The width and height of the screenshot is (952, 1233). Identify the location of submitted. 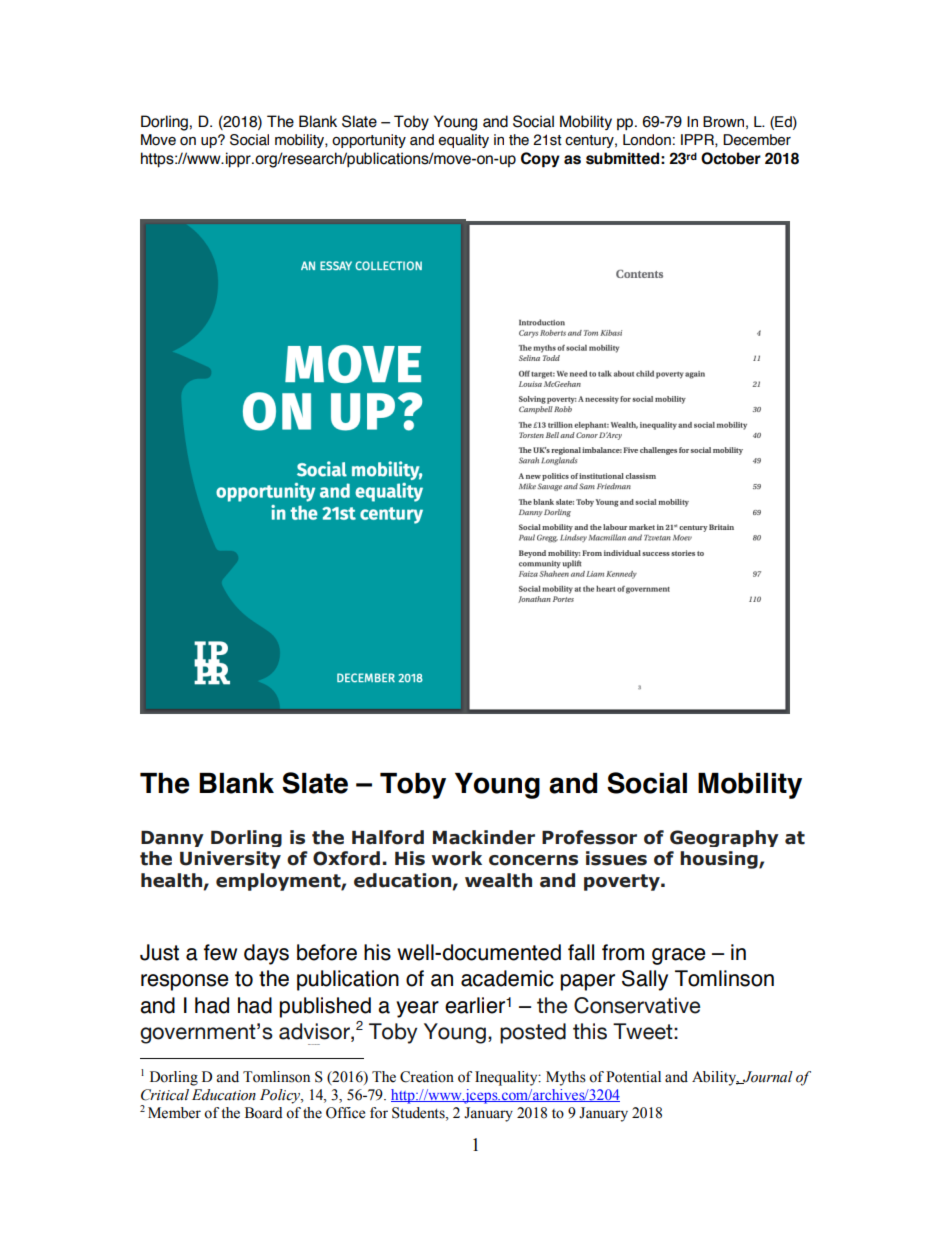
(622, 158).
